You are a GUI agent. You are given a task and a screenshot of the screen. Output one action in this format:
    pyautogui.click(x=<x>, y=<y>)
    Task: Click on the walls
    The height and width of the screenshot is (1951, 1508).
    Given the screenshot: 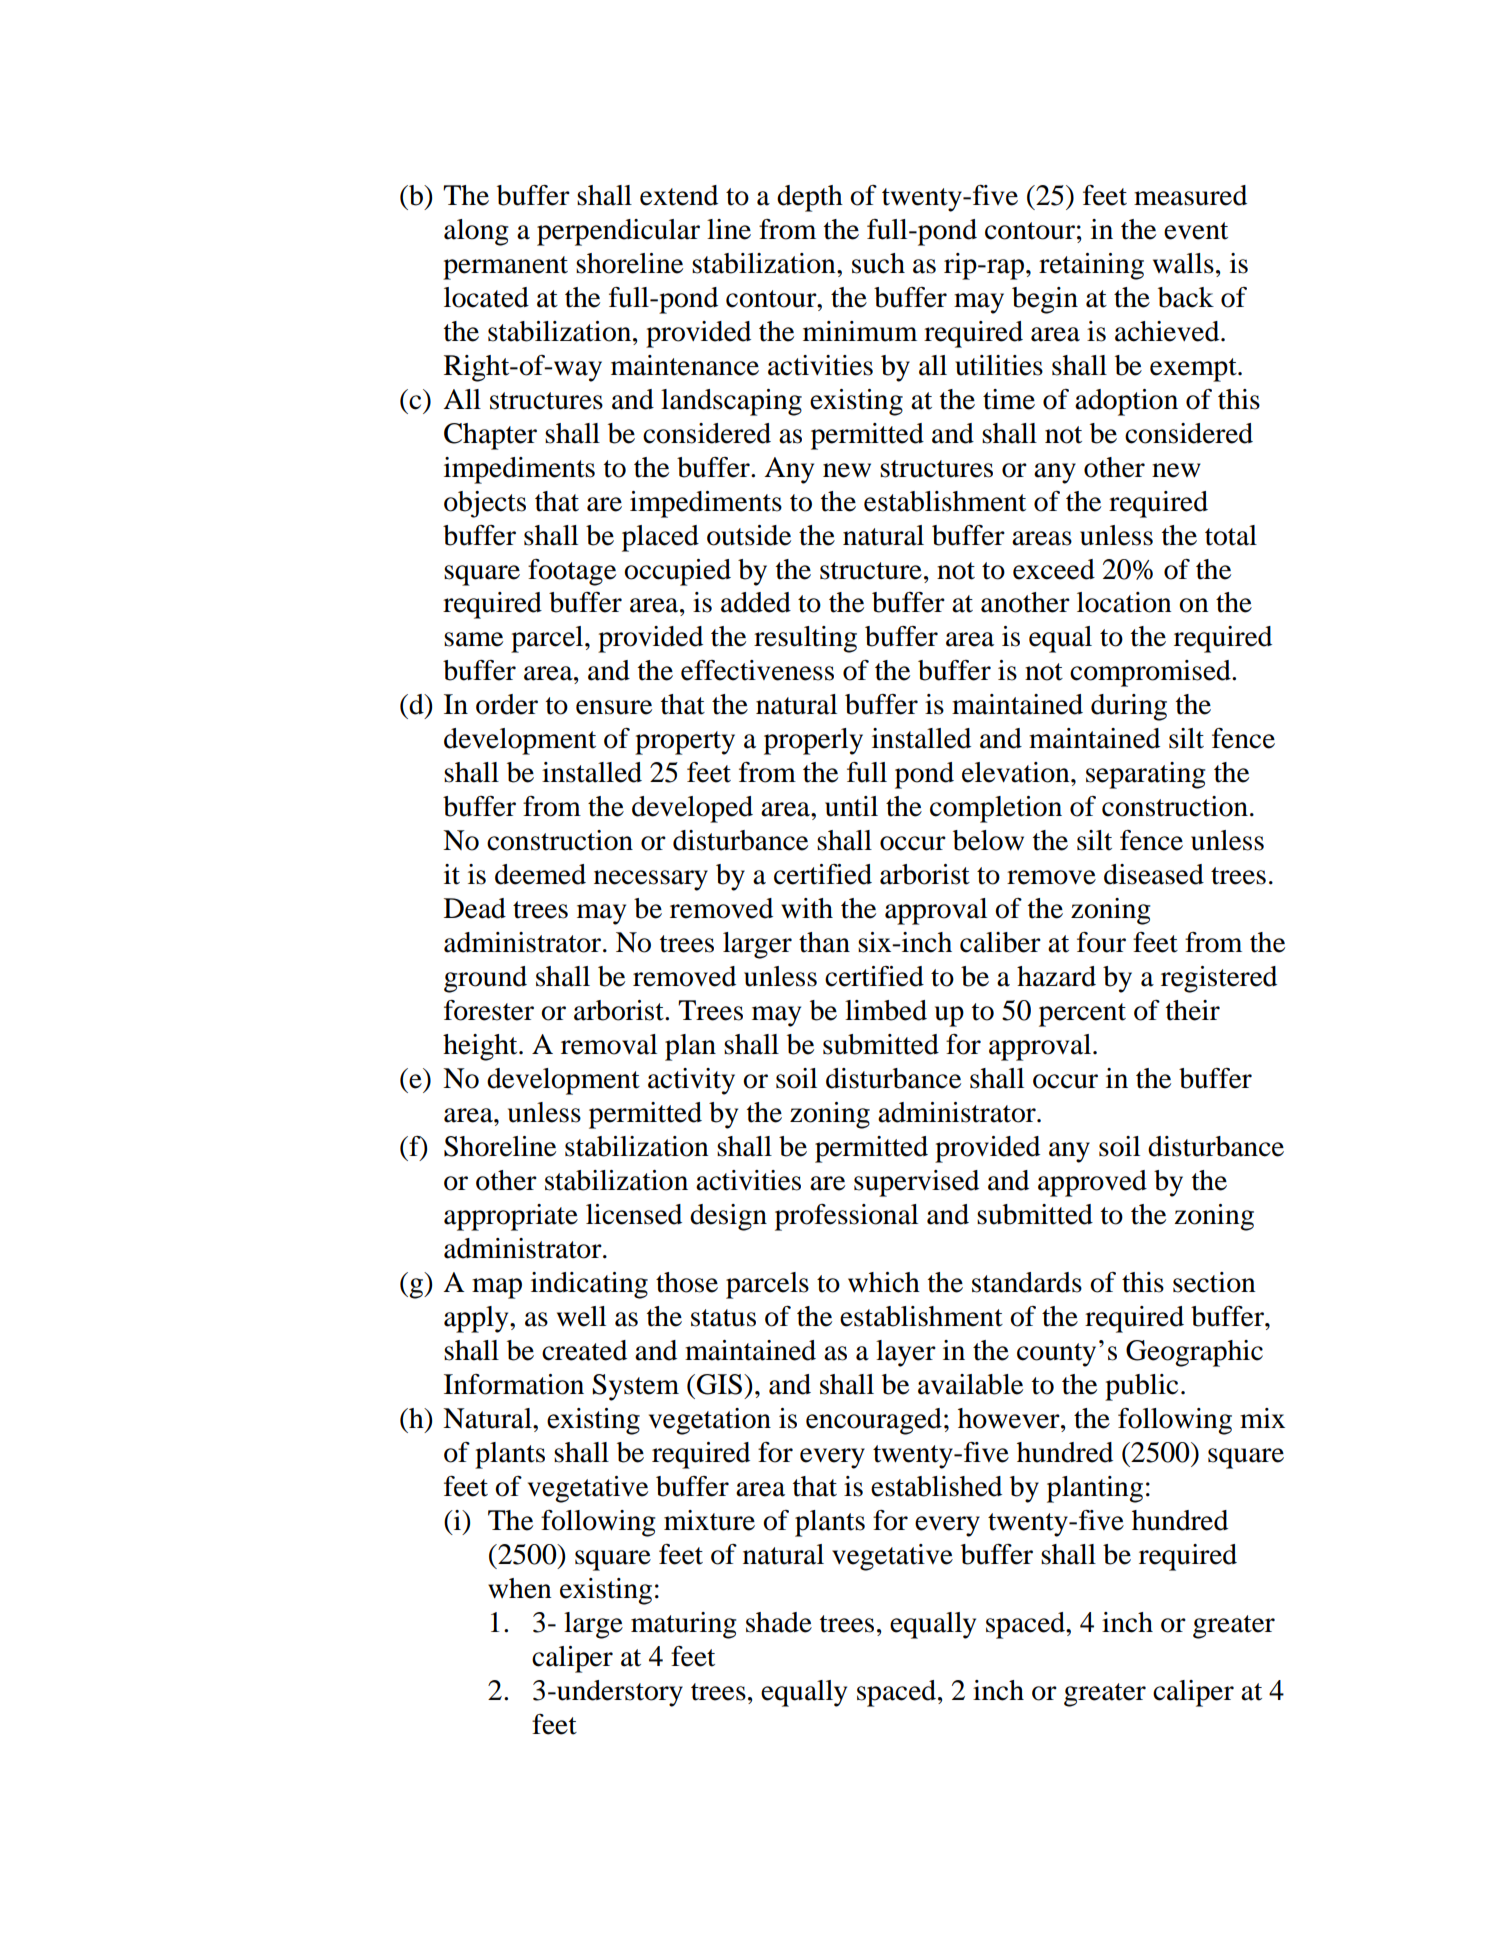 What is the action you would take?
    pyautogui.click(x=1183, y=263)
